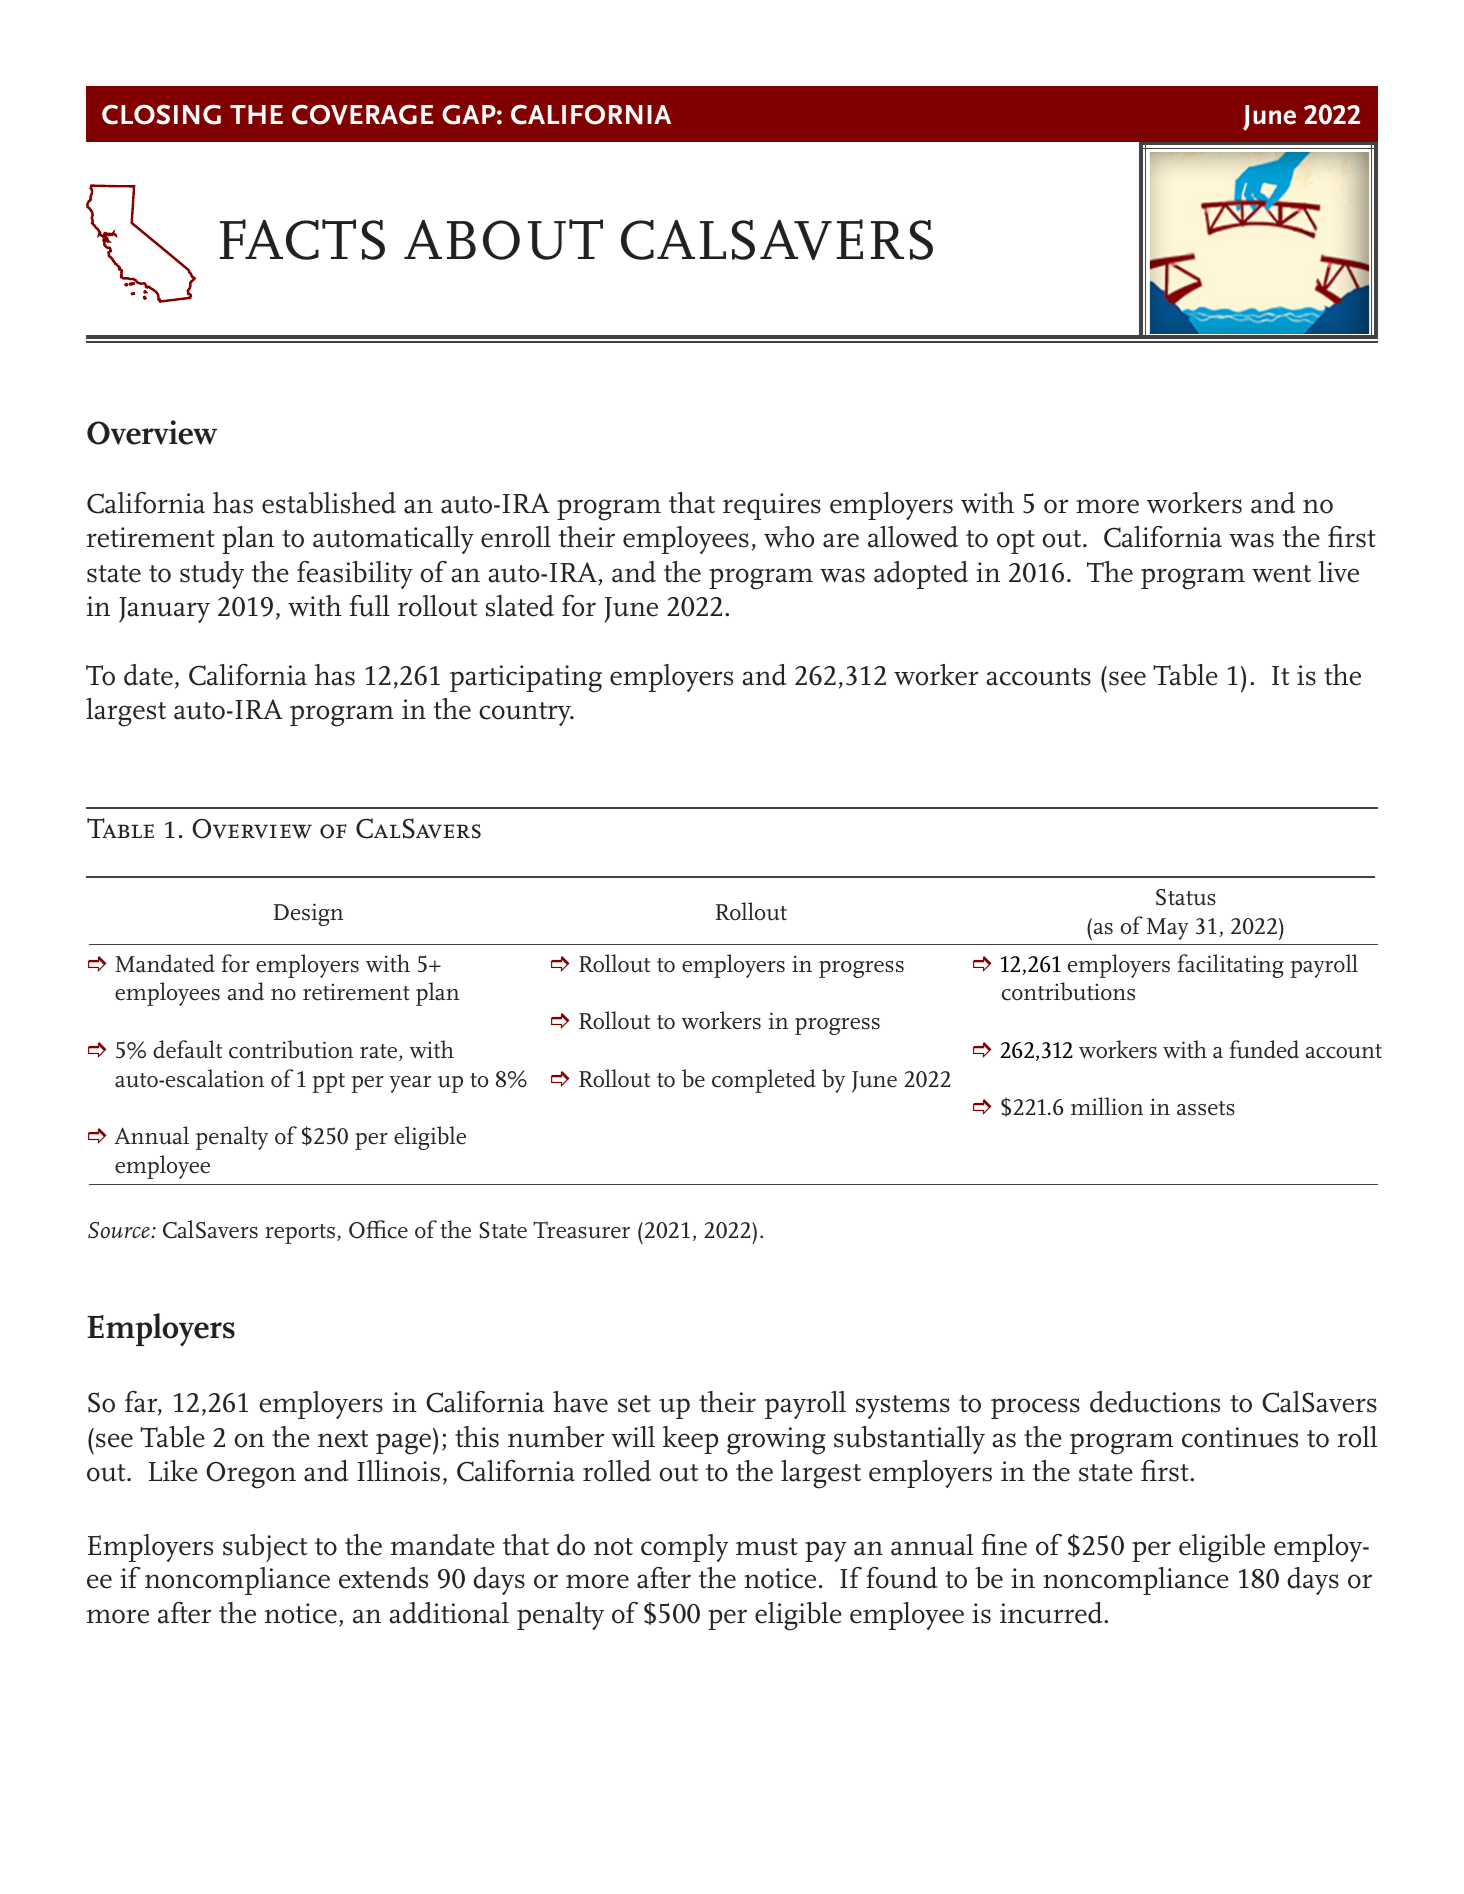  Describe the element at coordinates (526, 714) in the screenshot. I see `country` at that location.
